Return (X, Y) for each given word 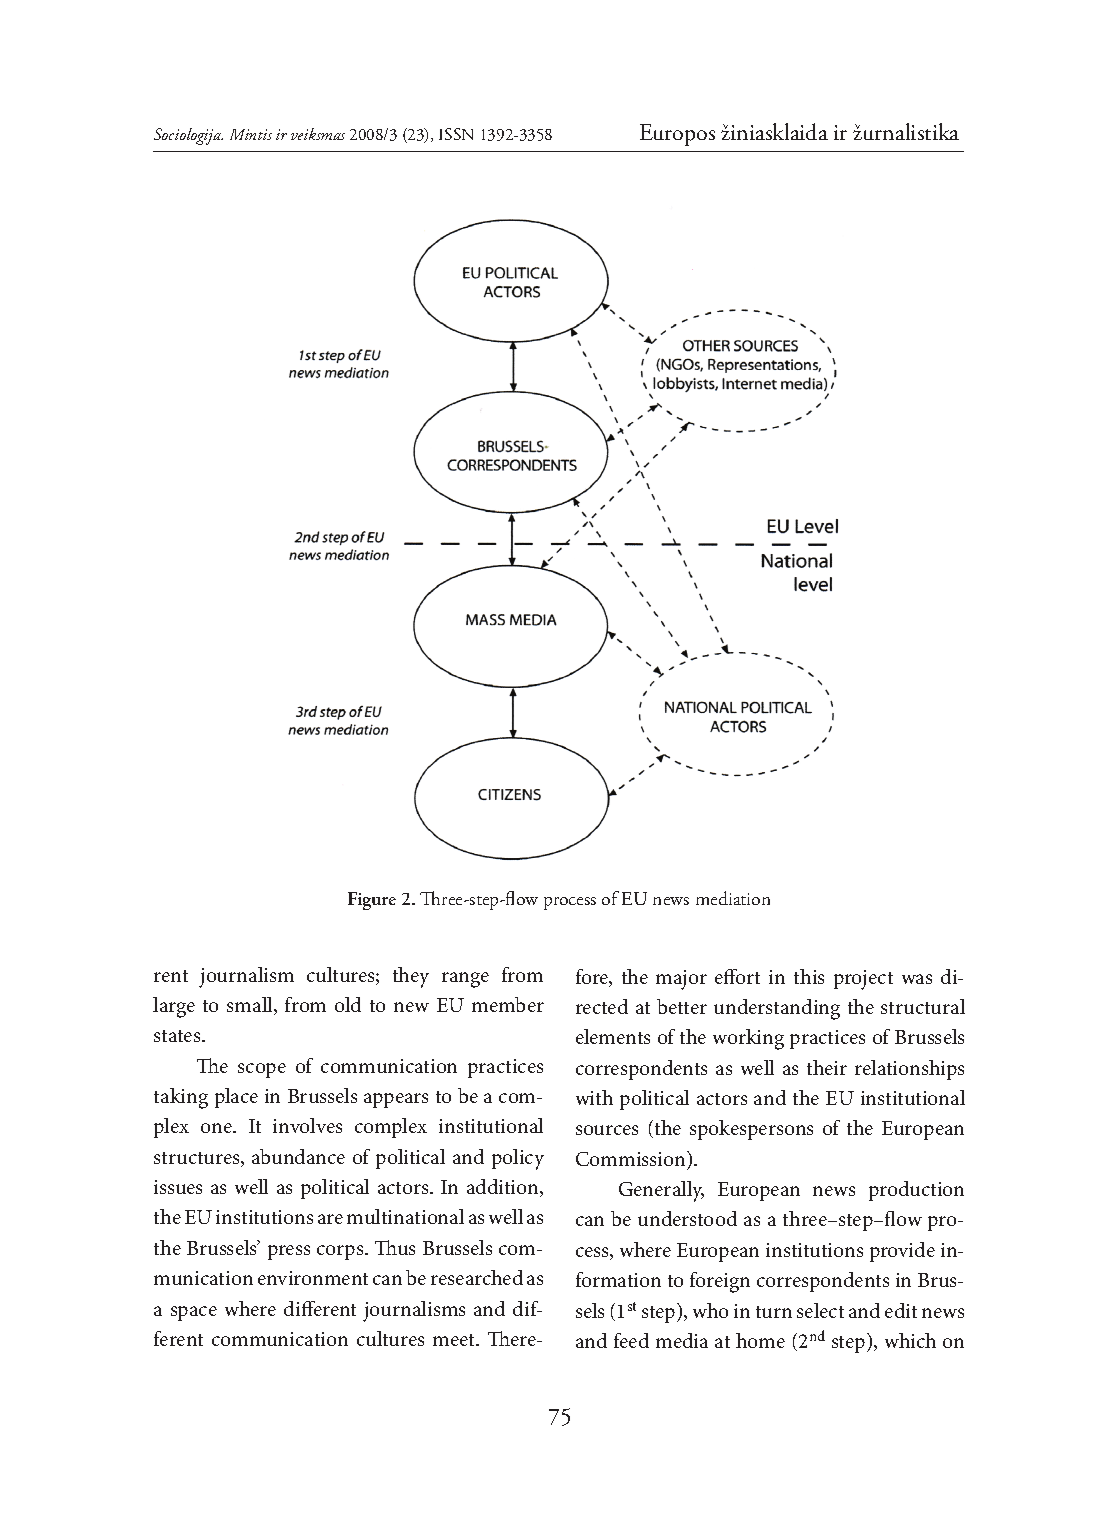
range (465, 980)
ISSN (456, 134)
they (411, 977)
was (917, 979)
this (809, 976)
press (289, 1252)
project (863, 980)
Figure (372, 901)
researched (477, 1277)
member (508, 1004)
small (251, 1006)
